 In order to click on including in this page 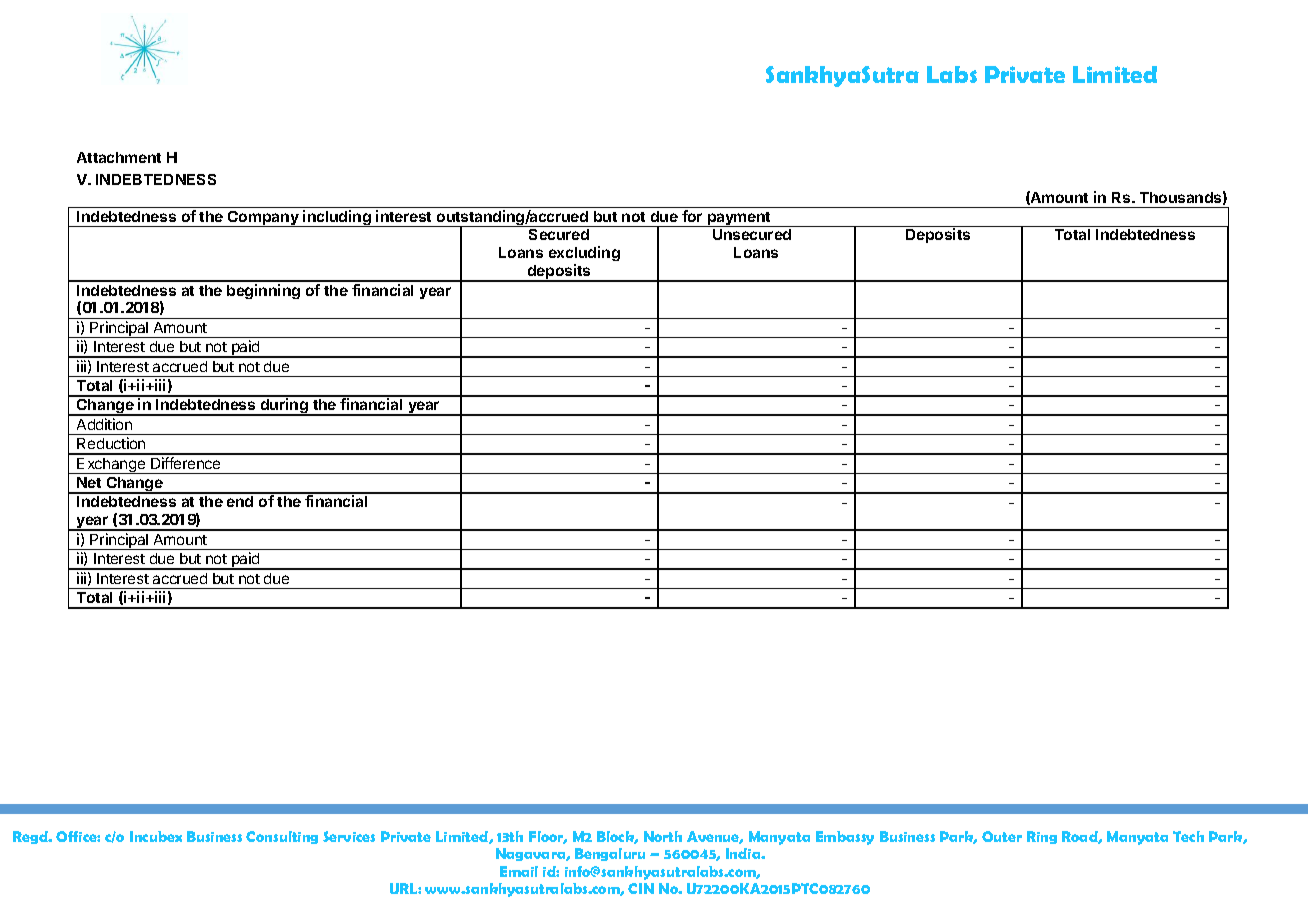, I will do `click(337, 218)`.
